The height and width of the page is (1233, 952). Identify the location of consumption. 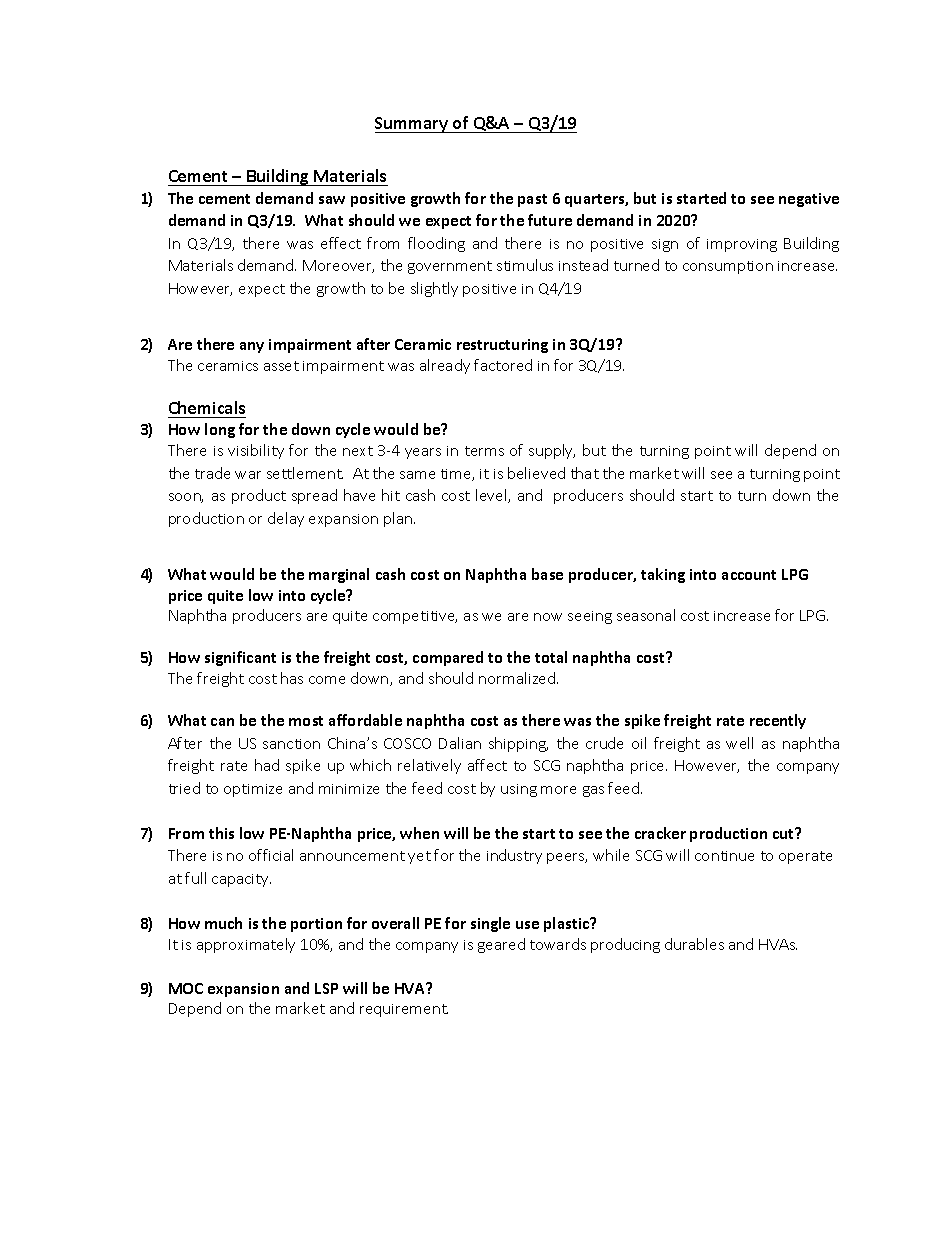
(728, 267).
